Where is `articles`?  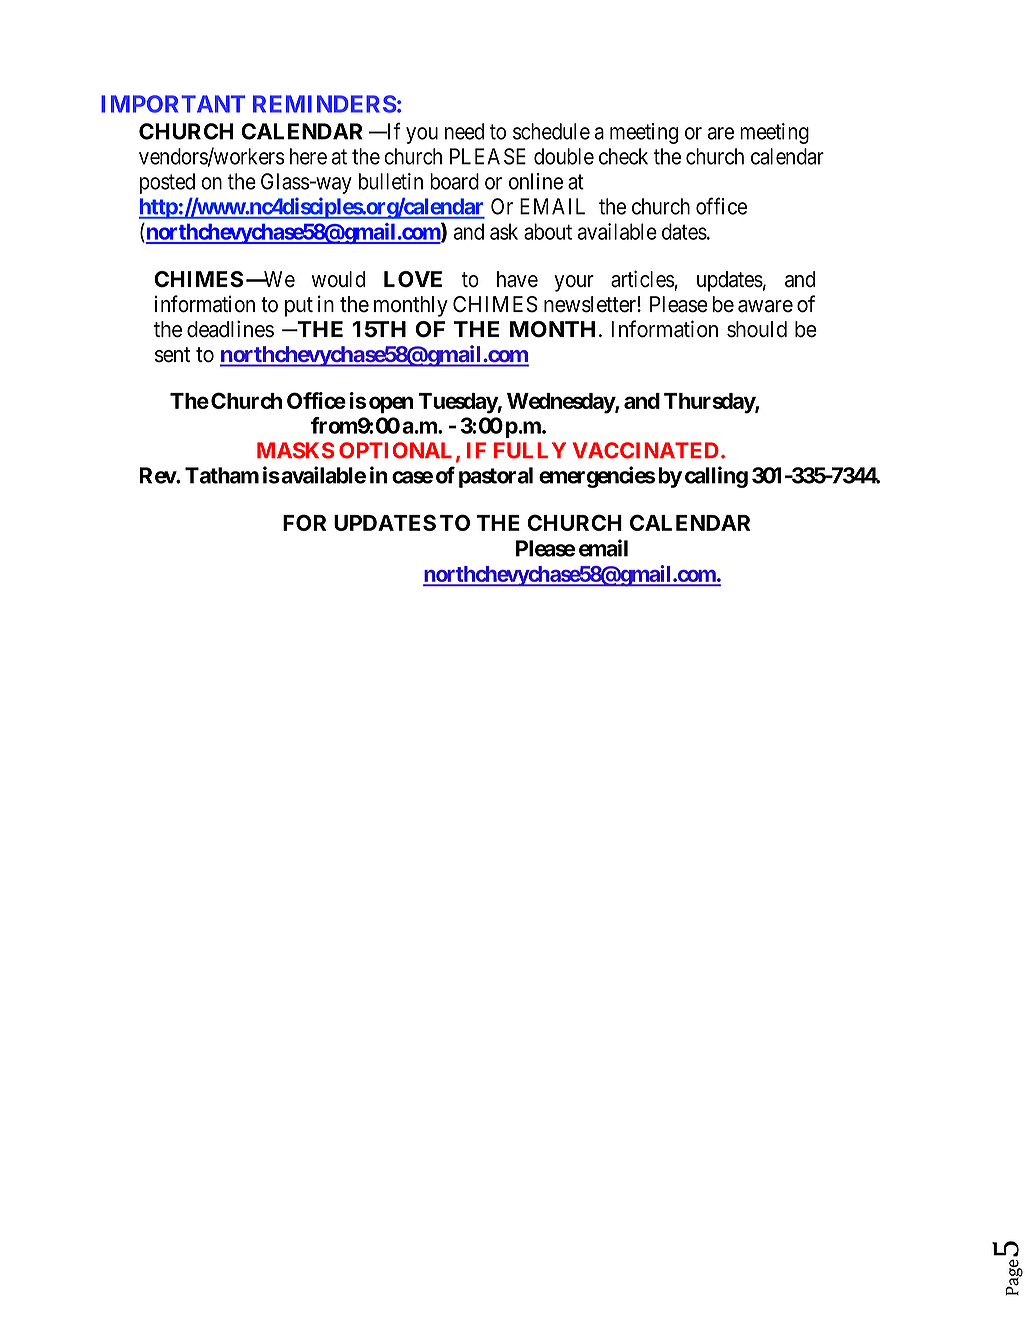 articles is located at coordinates (643, 279).
